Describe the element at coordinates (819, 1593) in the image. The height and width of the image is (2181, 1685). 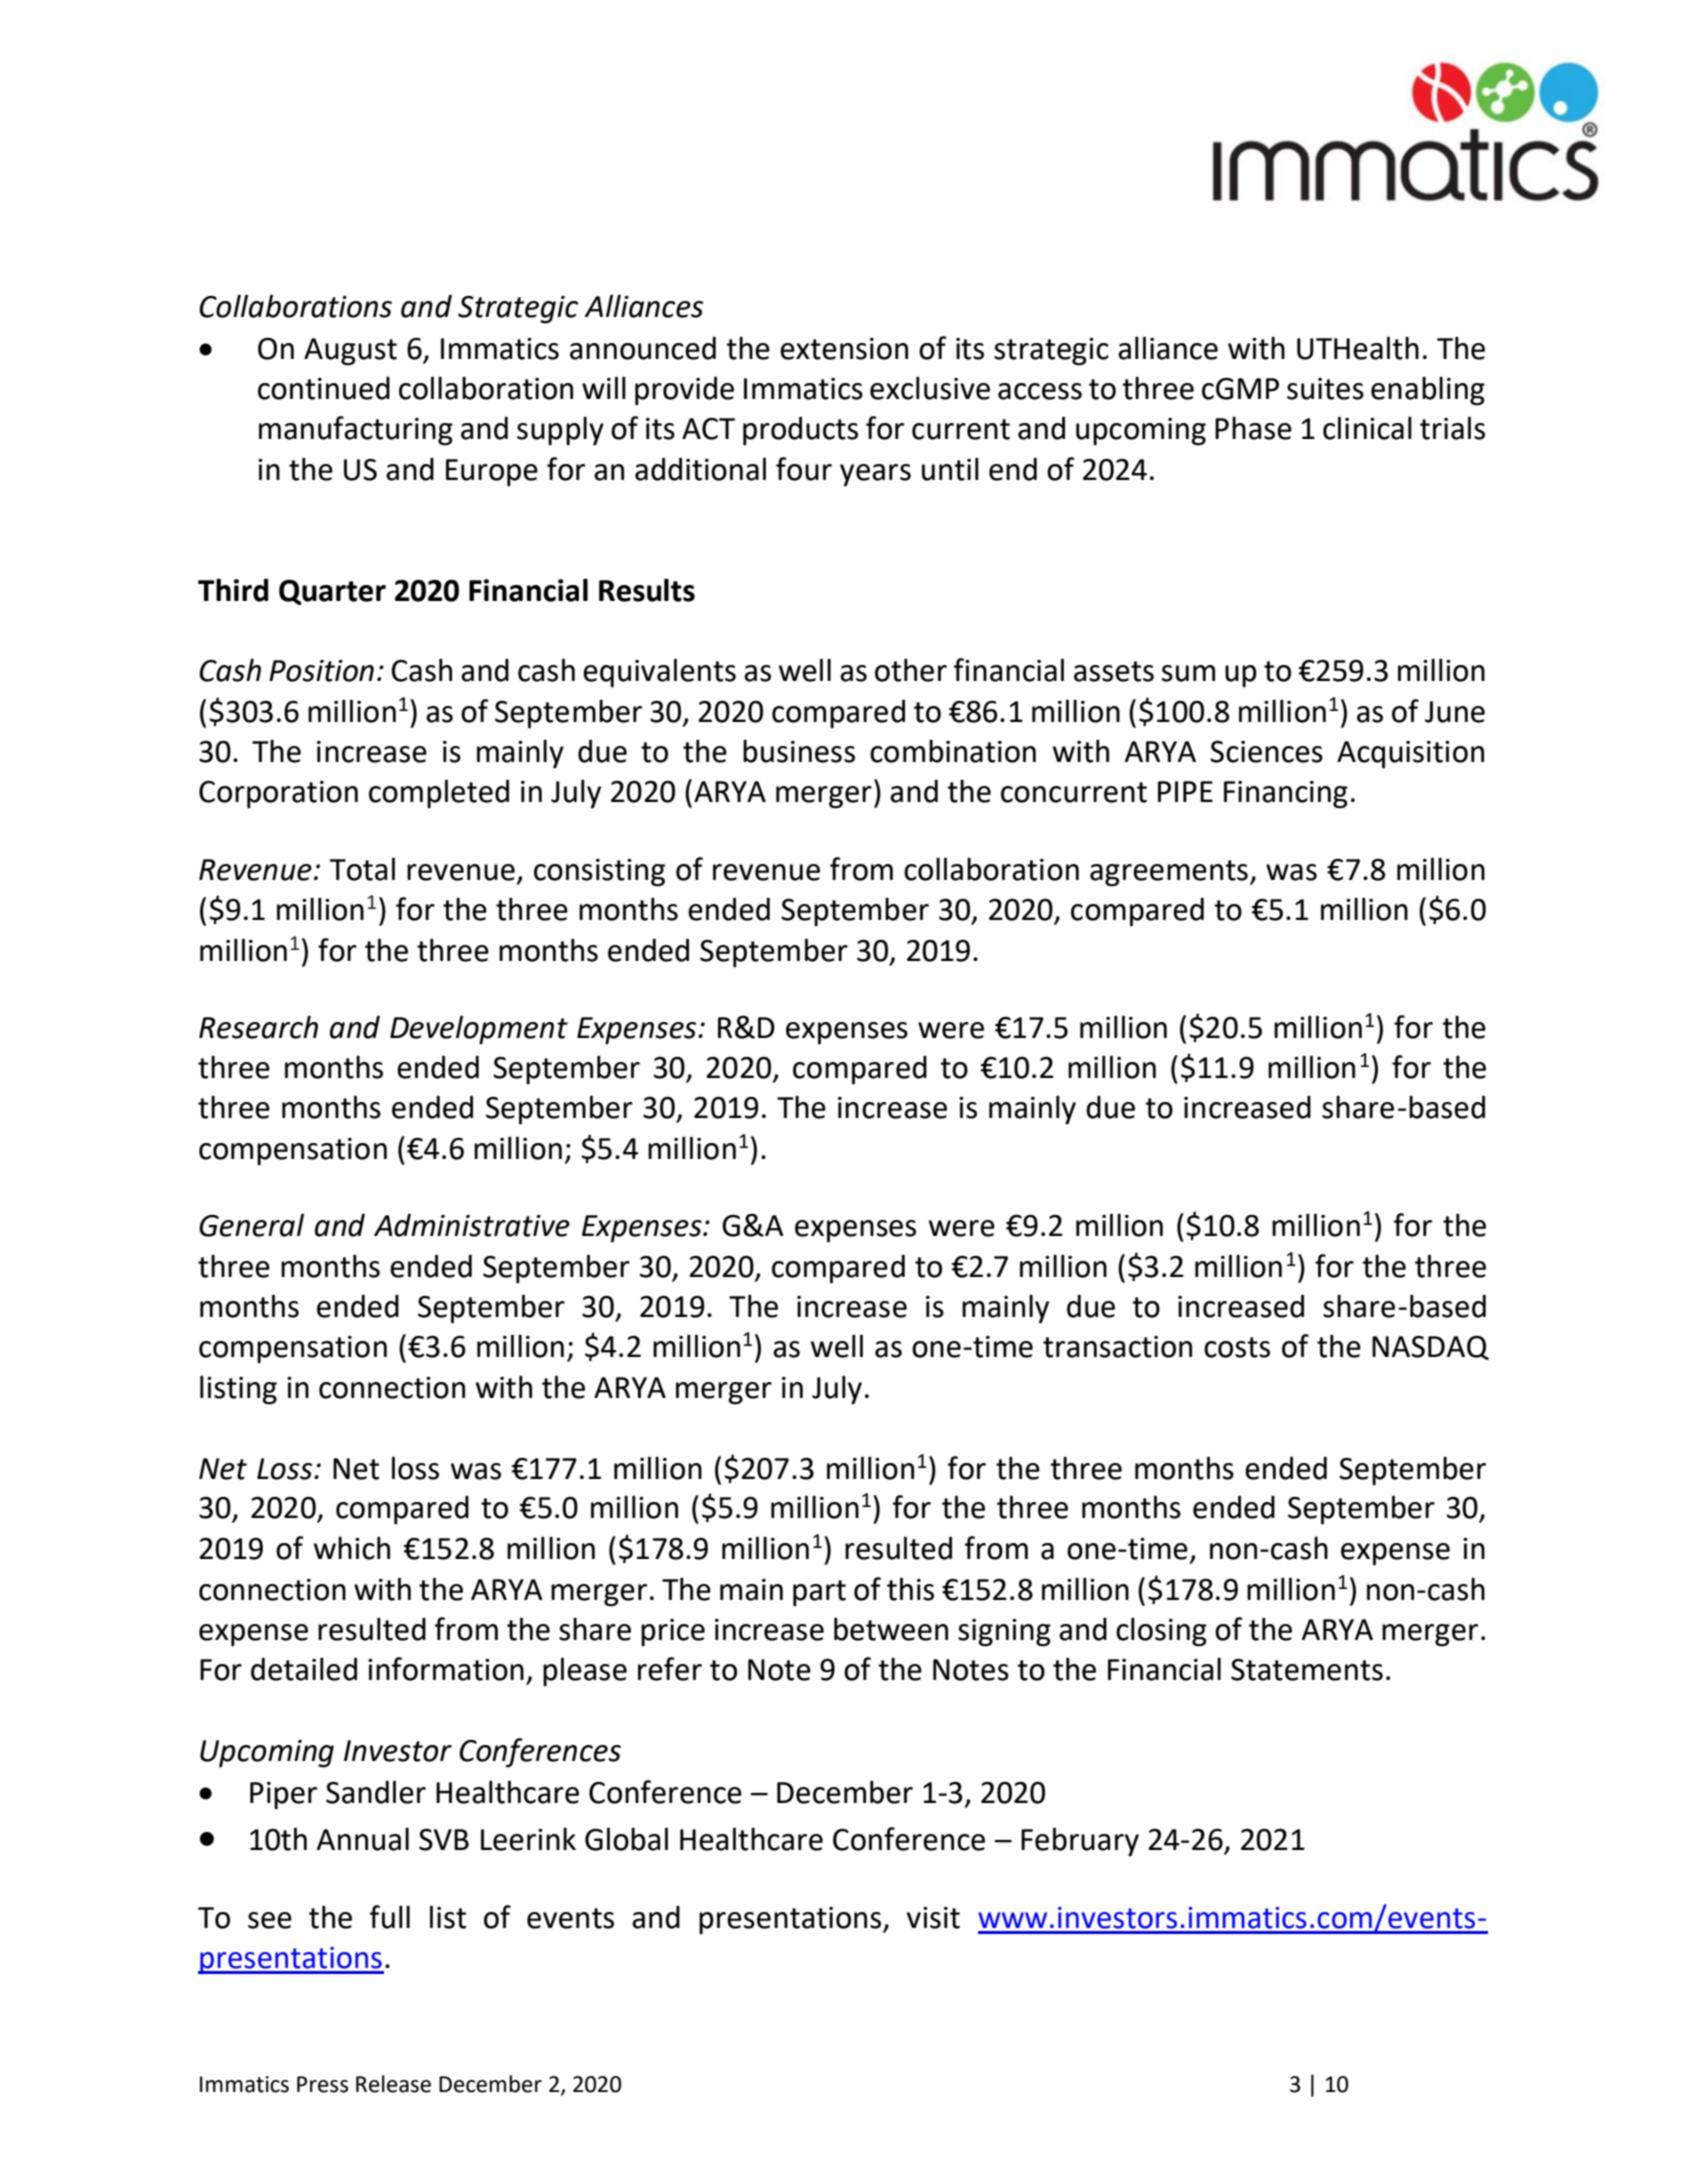
I see `part` at that location.
